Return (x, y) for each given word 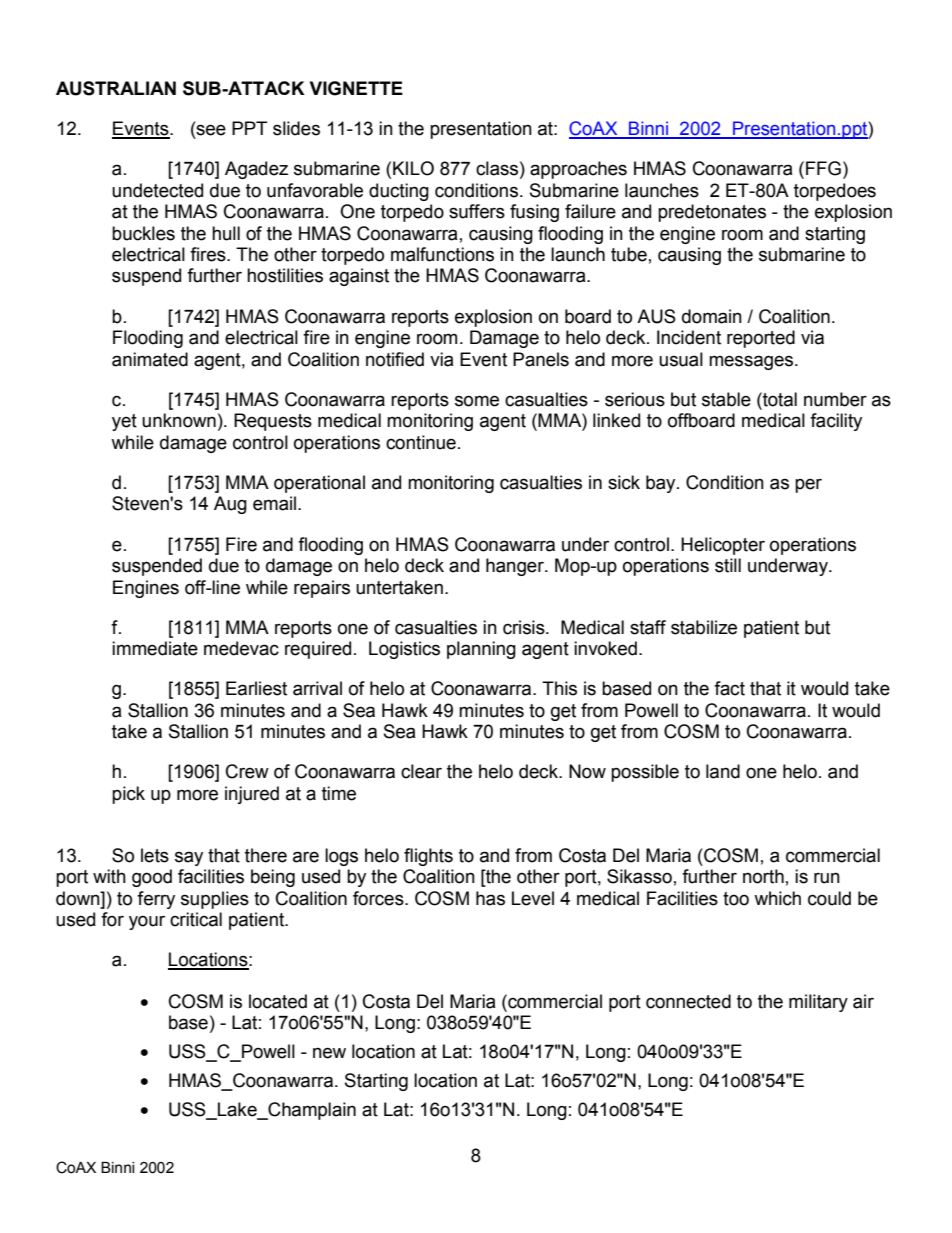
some (477, 401)
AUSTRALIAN (116, 88)
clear (421, 771)
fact (729, 688)
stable (726, 399)
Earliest (256, 688)
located (278, 1001)
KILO (413, 168)
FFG (823, 168)
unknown (179, 420)
